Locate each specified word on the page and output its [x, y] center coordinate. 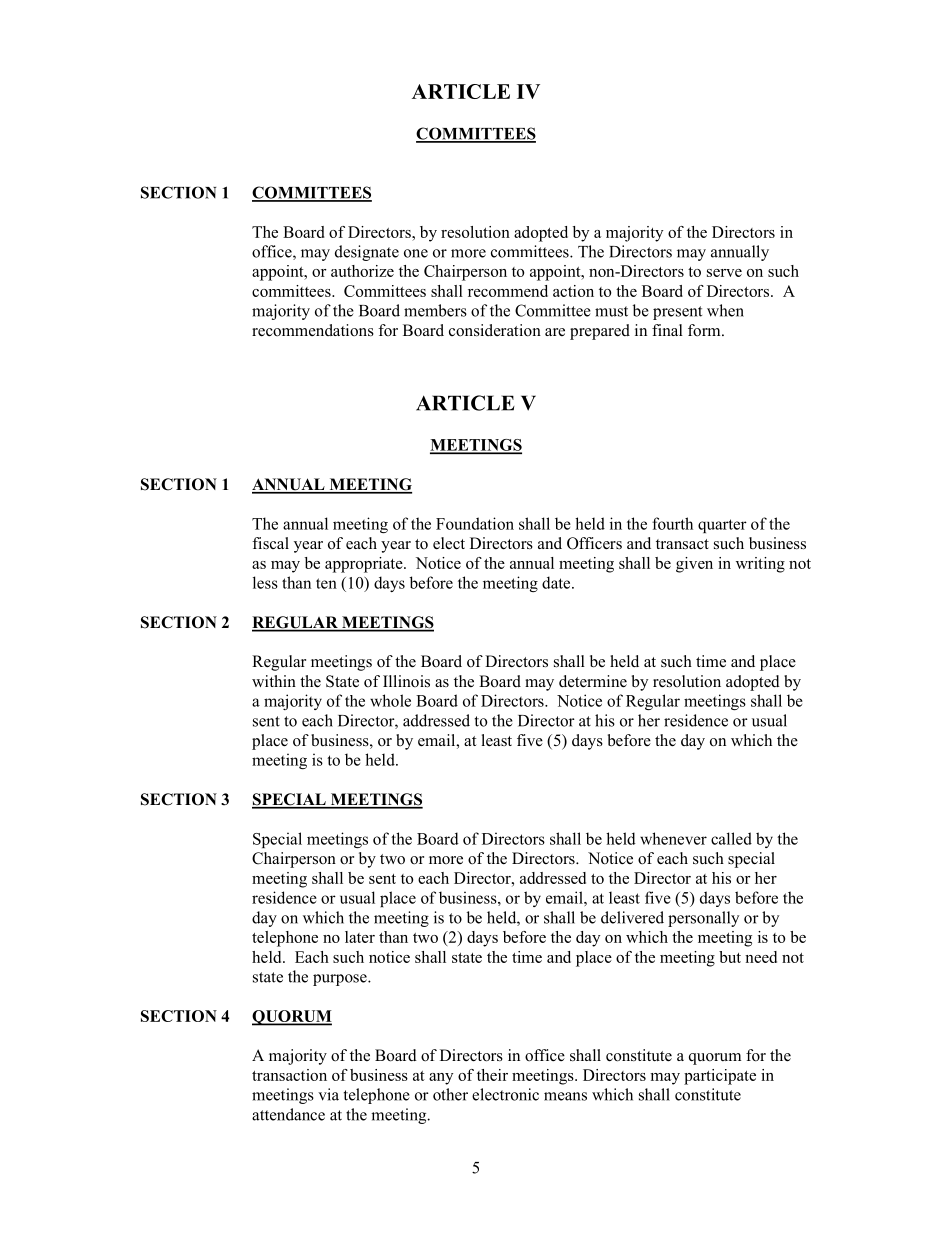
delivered [632, 917]
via [328, 1094]
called [731, 838]
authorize [362, 271]
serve [724, 273]
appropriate [365, 565]
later [360, 937]
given [694, 565]
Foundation [475, 523]
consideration [495, 330]
